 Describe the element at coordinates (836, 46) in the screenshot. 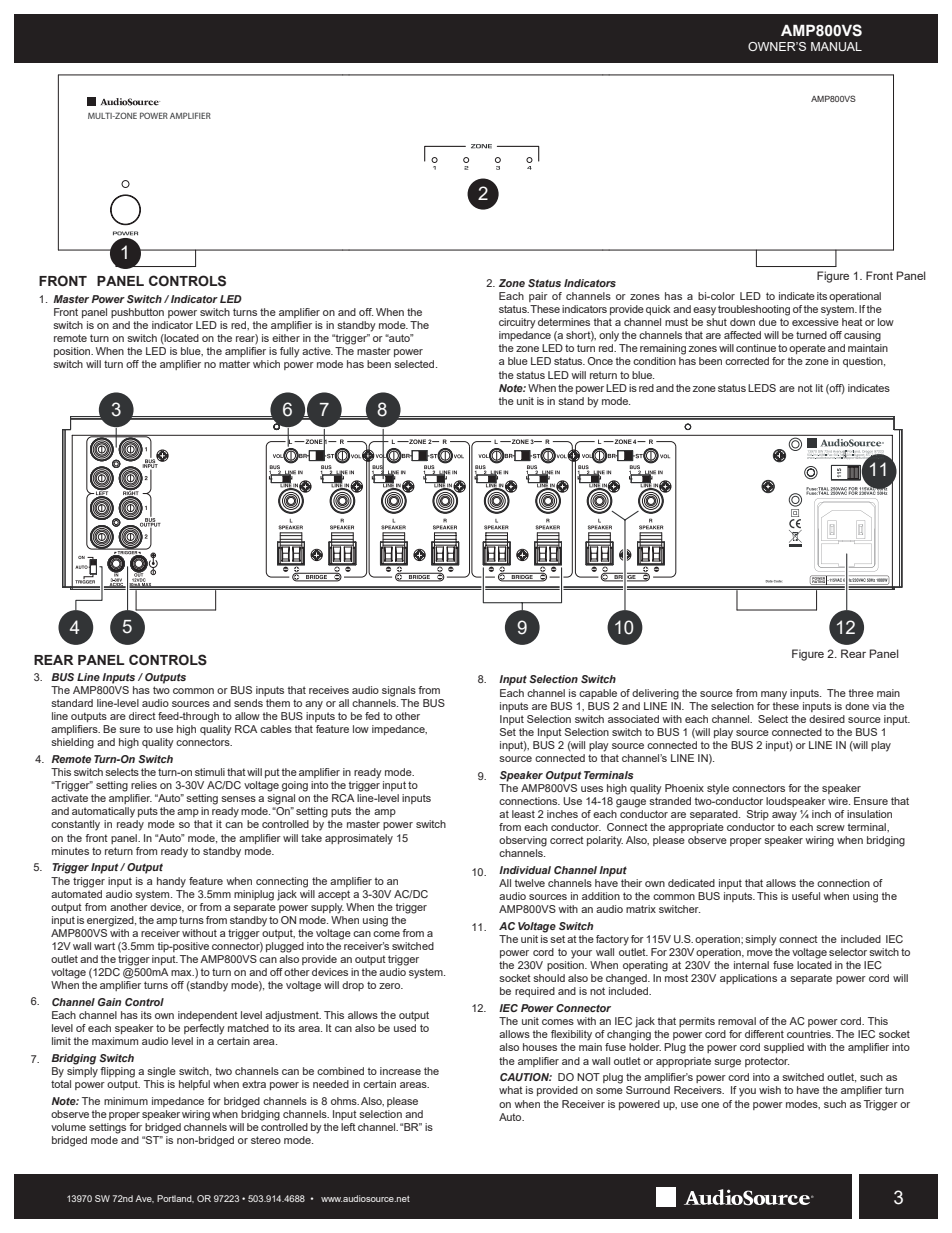

I see `MANUAL` at that location.
